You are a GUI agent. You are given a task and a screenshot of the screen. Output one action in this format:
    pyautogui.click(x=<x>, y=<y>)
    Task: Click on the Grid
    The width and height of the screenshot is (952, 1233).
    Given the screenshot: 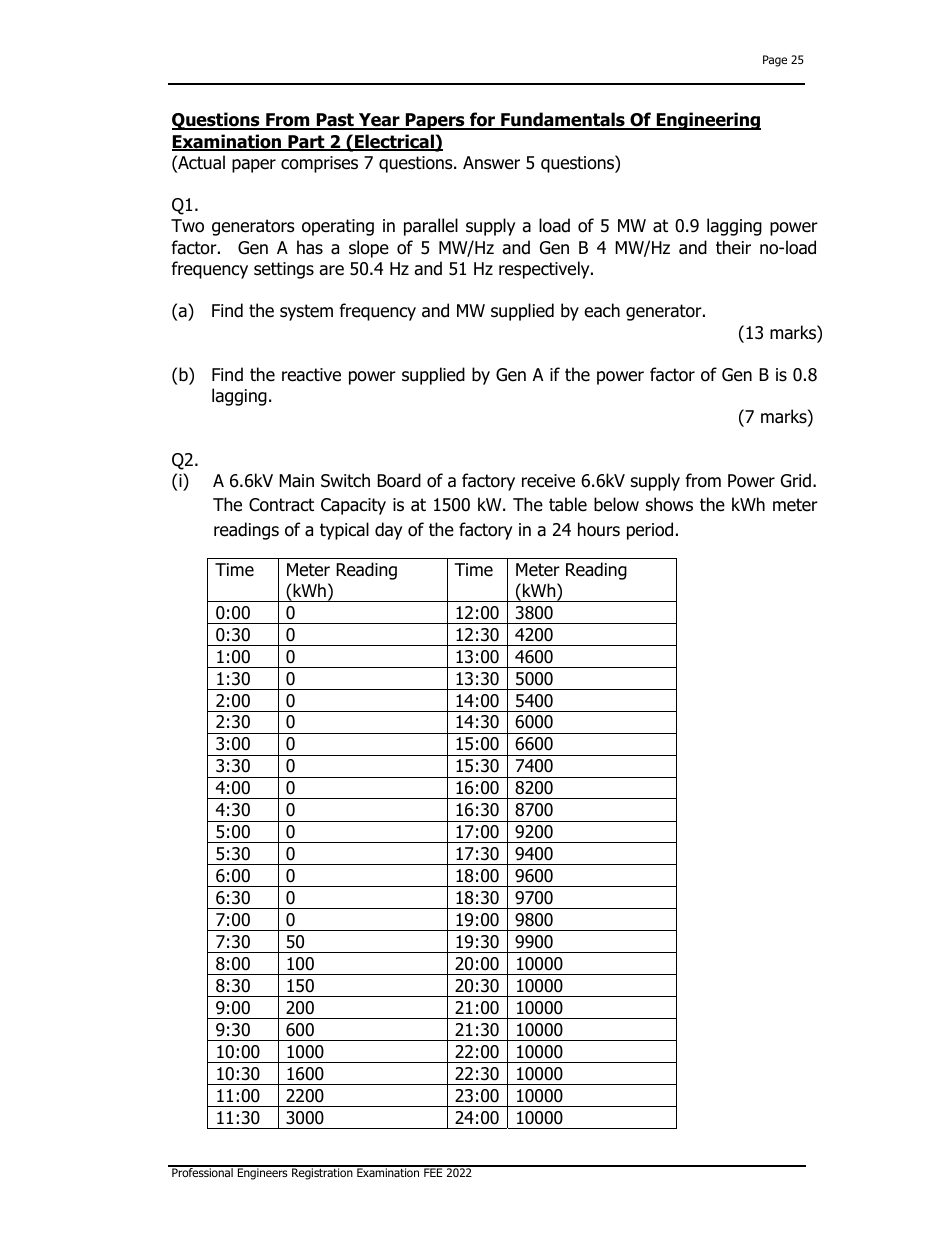 What is the action you would take?
    pyautogui.click(x=796, y=480)
